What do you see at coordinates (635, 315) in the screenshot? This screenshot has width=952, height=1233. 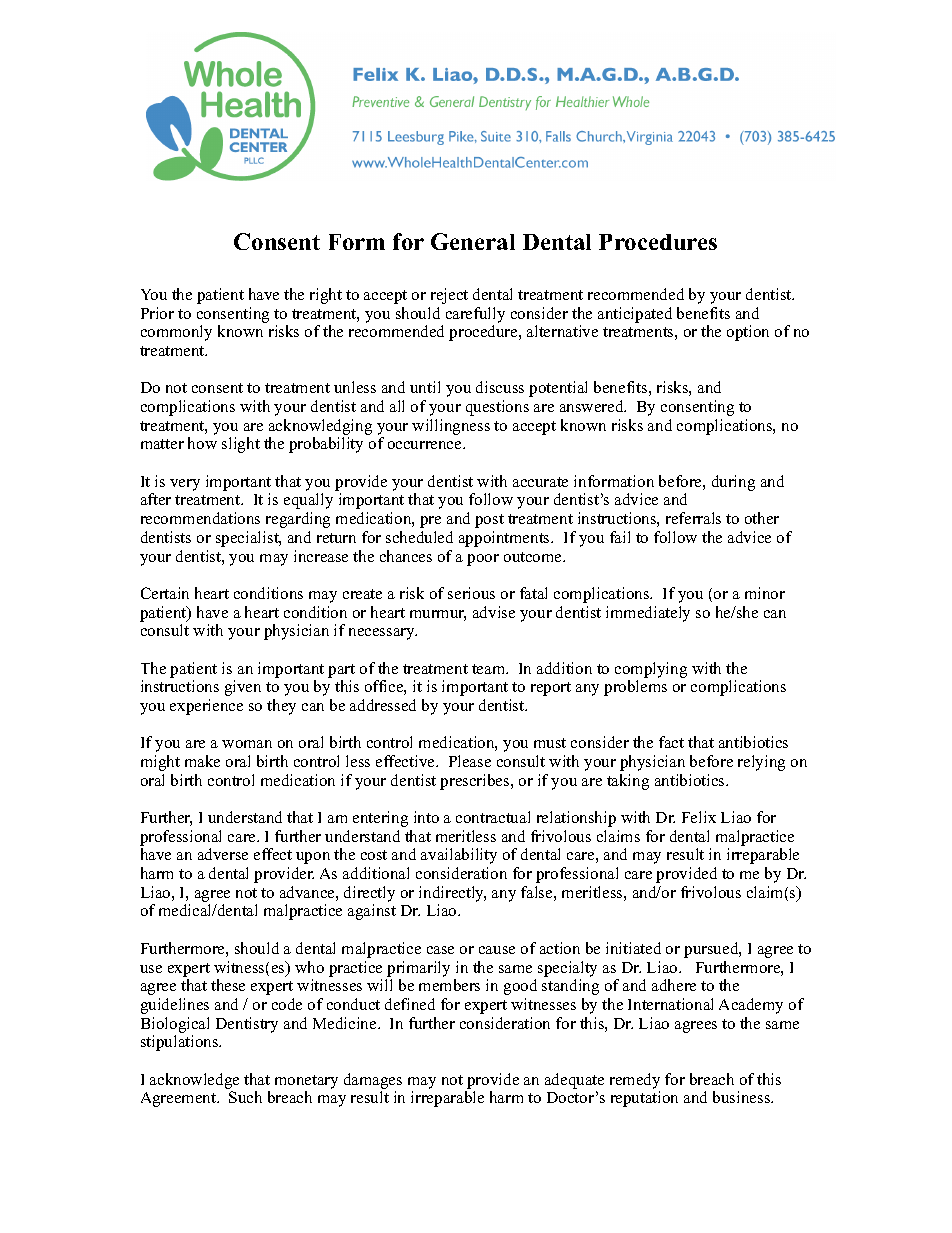 I see `anticipated` at bounding box center [635, 315].
